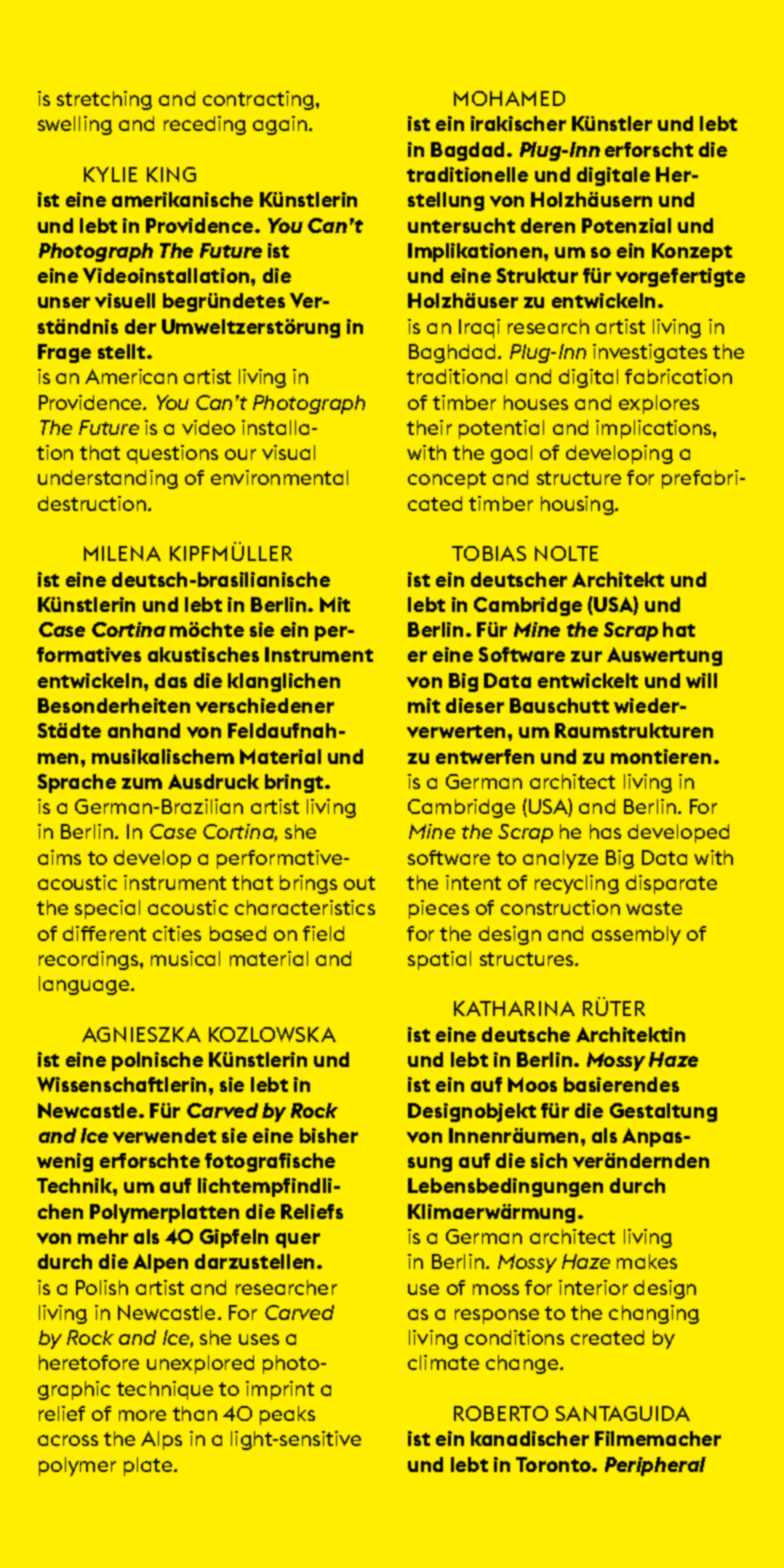 This document has width=784, height=1568. Describe the element at coordinates (359, 883) in the document. I see `out` at that location.
